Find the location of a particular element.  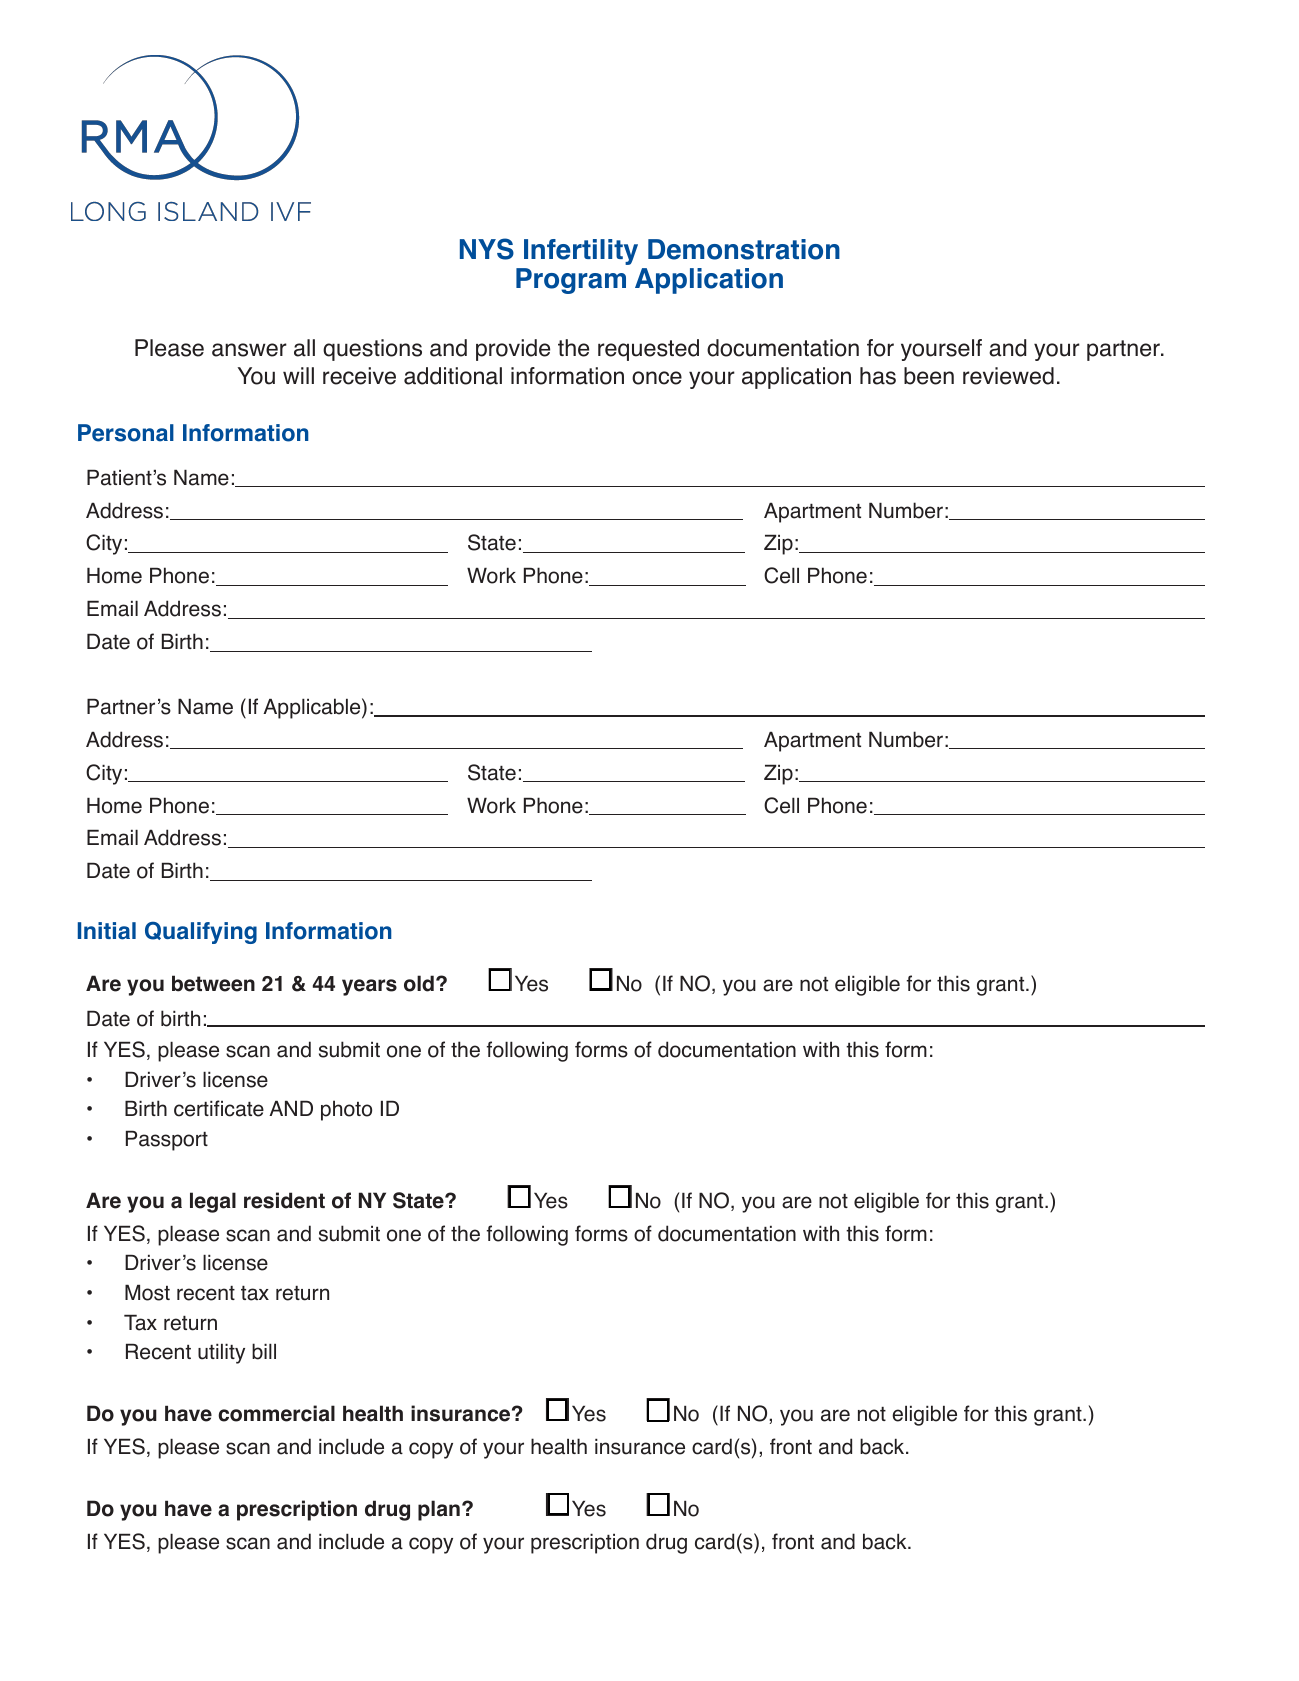

Program is located at coordinates (571, 281).
